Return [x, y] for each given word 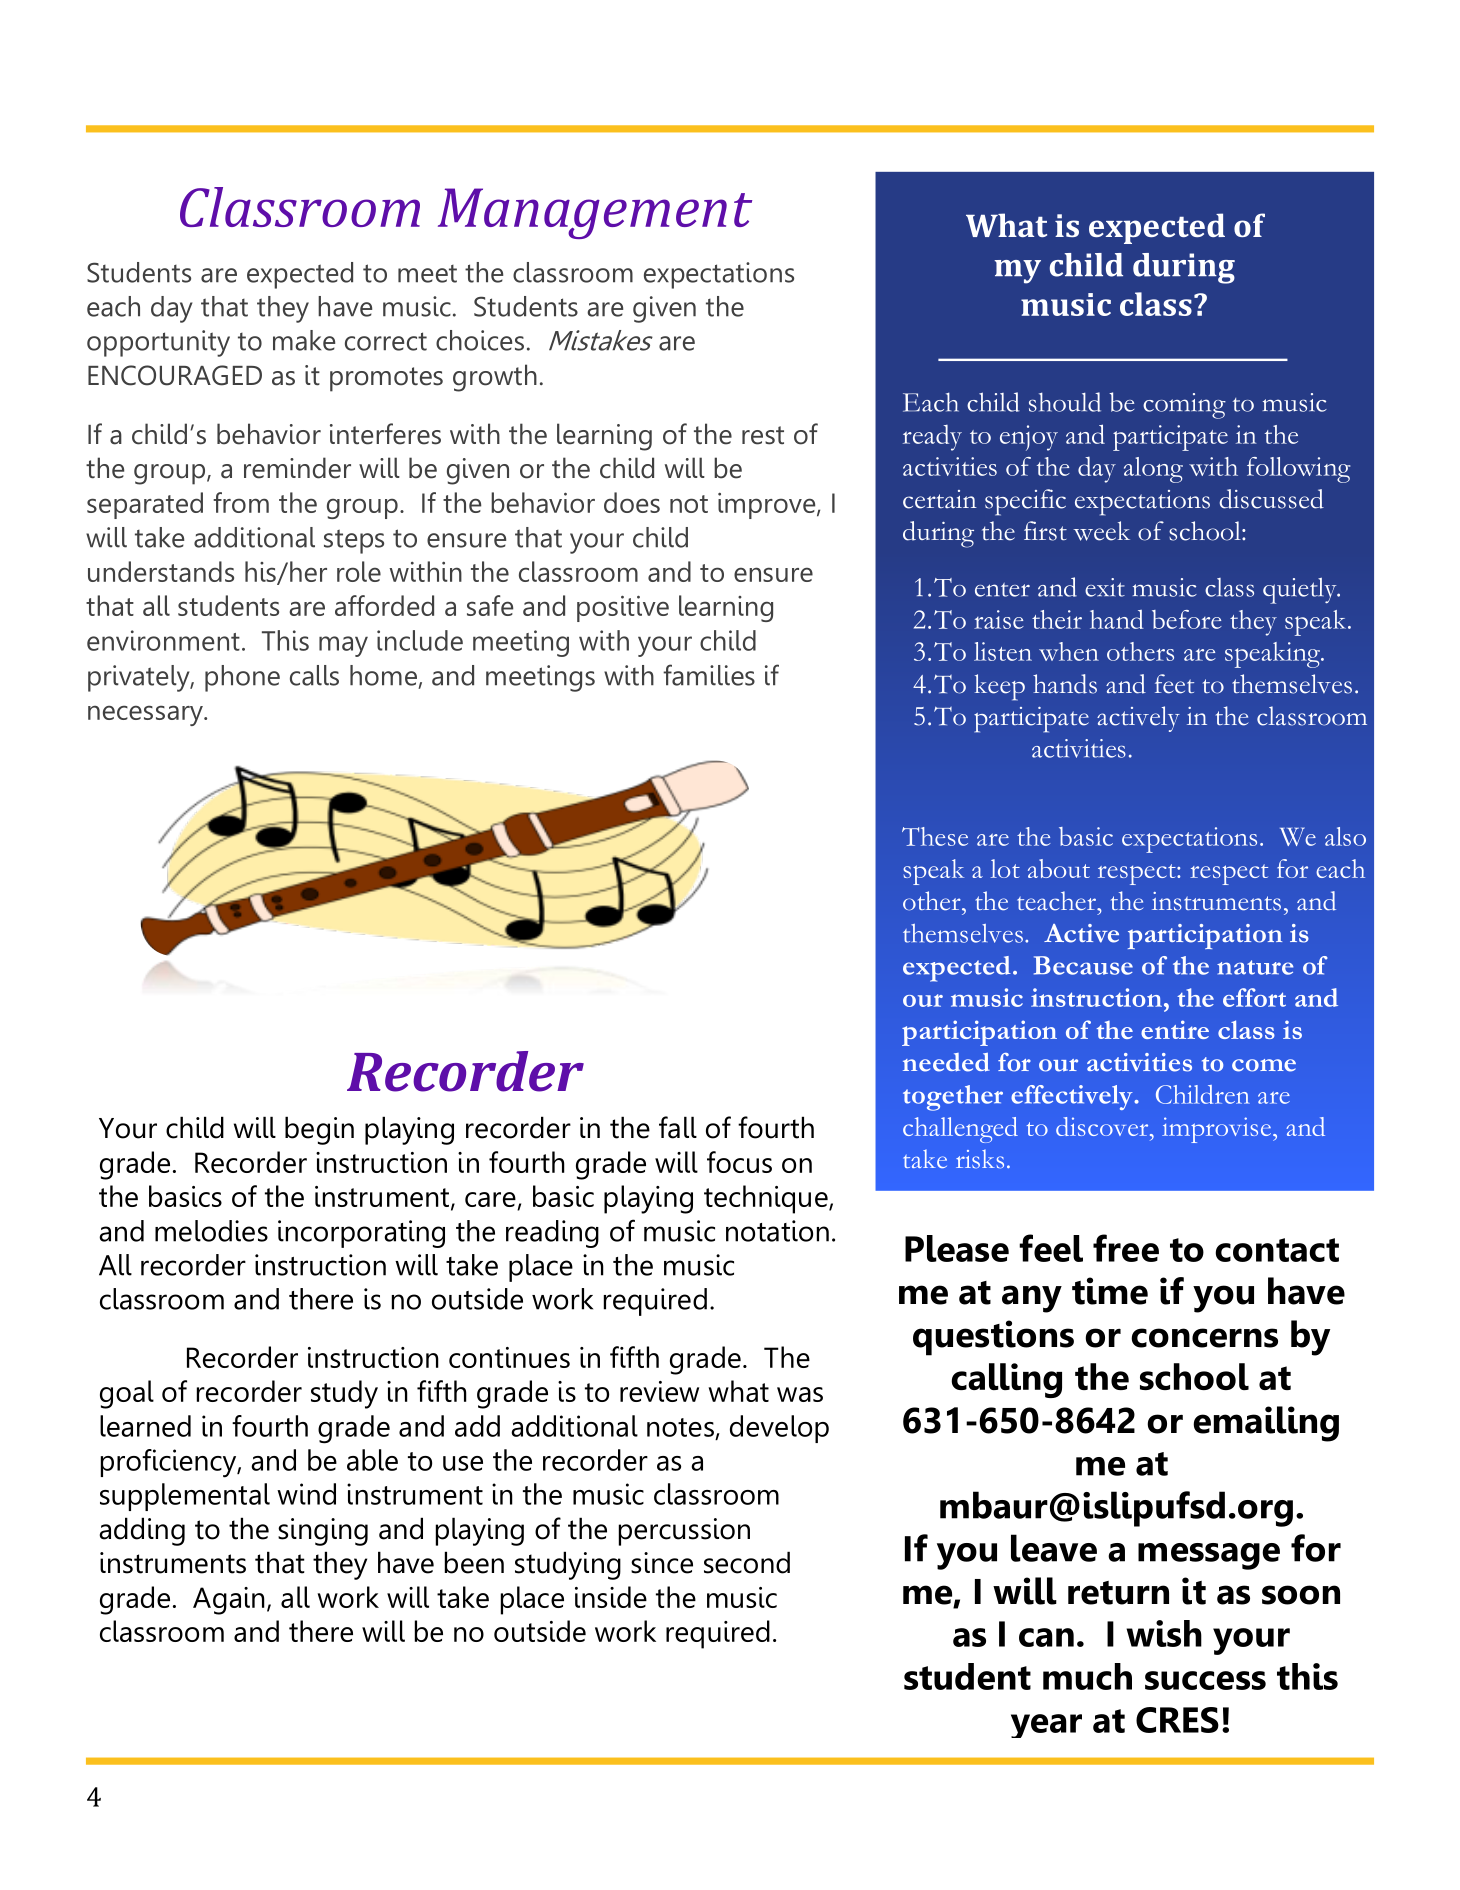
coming [1184, 406]
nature [1255, 967]
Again [229, 1601]
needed [946, 1062]
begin [319, 1130]
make [304, 340]
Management [595, 213]
